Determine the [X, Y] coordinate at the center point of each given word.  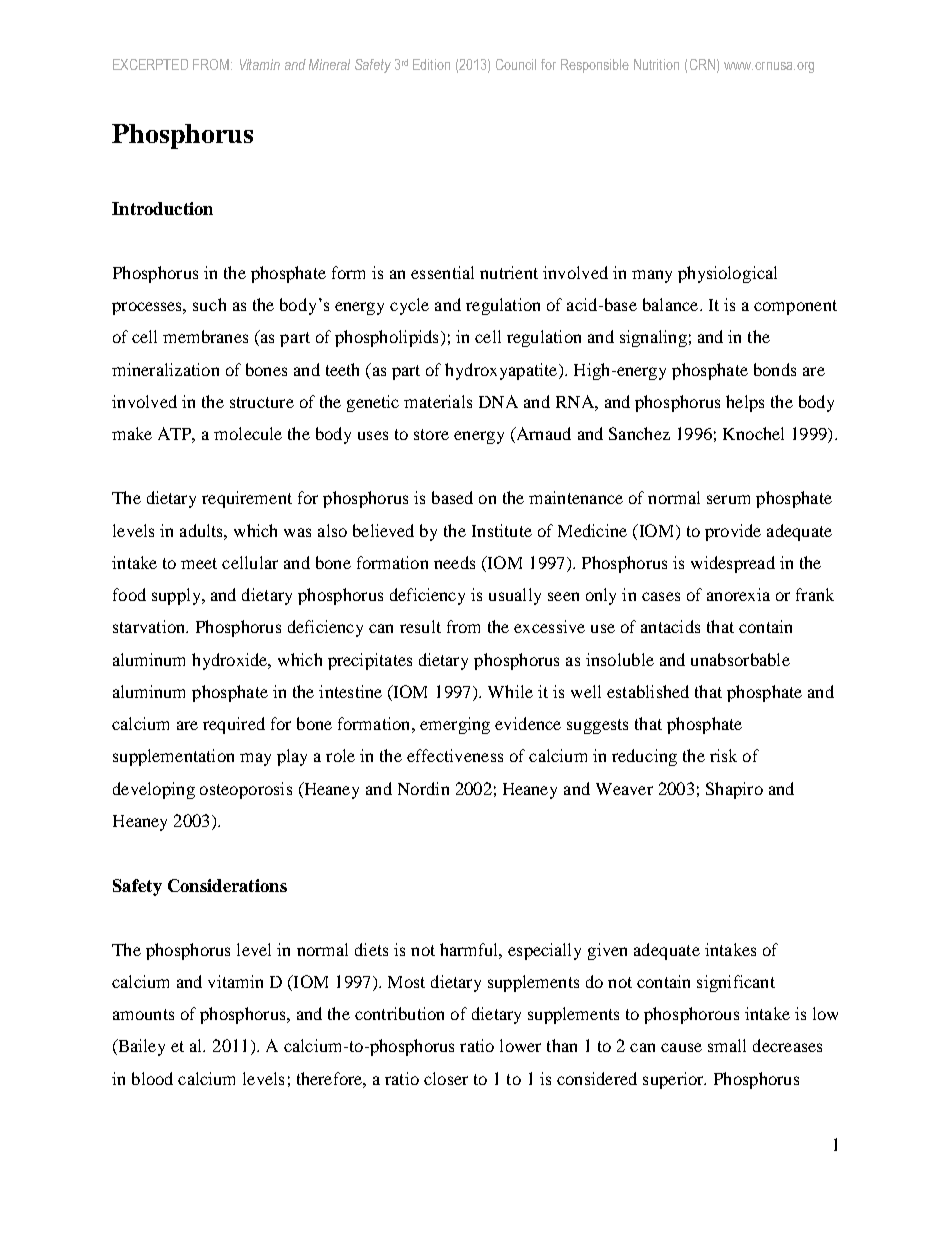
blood [152, 1078]
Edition [431, 64]
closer [446, 1078]
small [727, 1045]
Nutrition [656, 64]
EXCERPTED [150, 64]
